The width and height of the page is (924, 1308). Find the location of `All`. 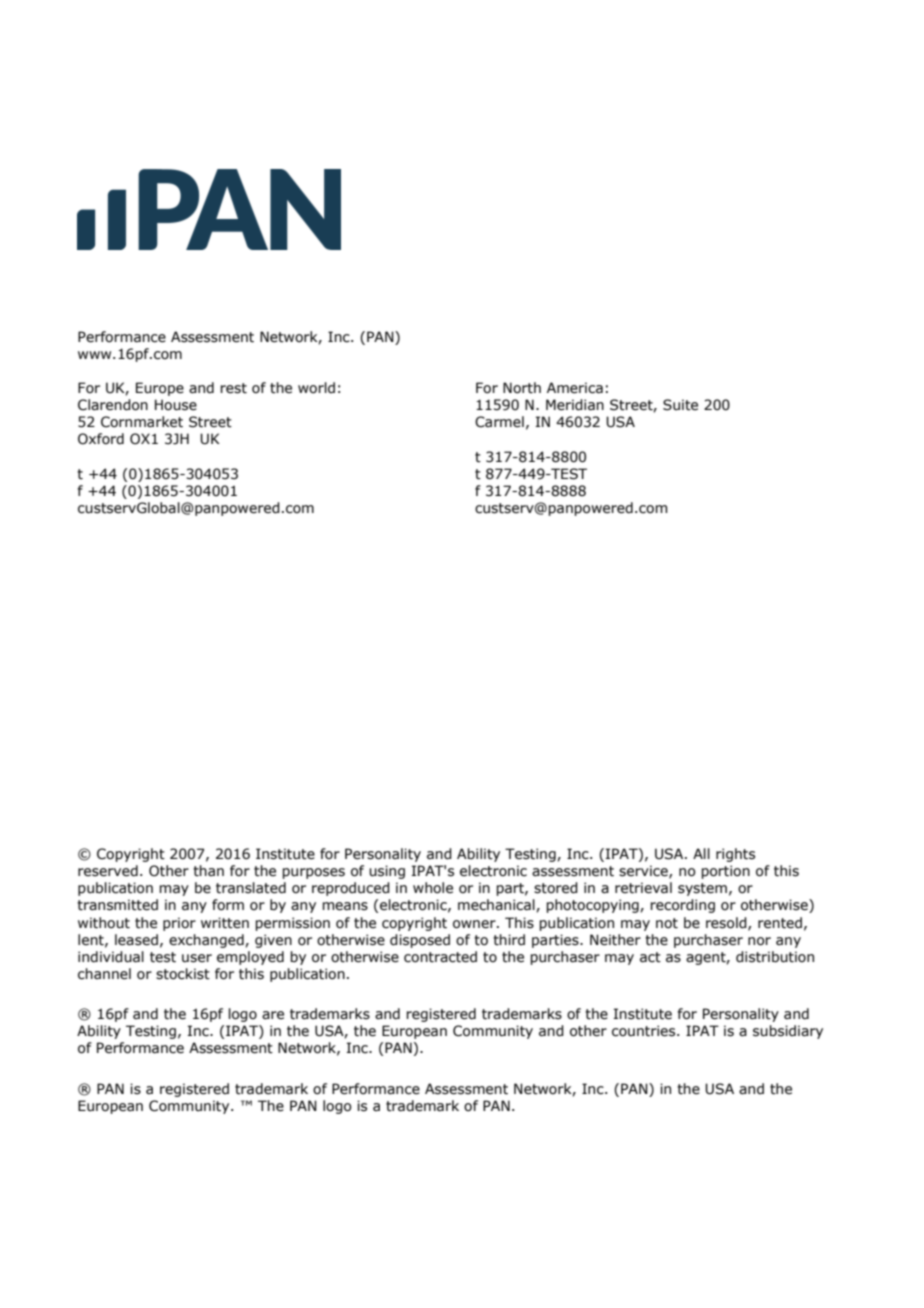

All is located at coordinates (701, 853).
